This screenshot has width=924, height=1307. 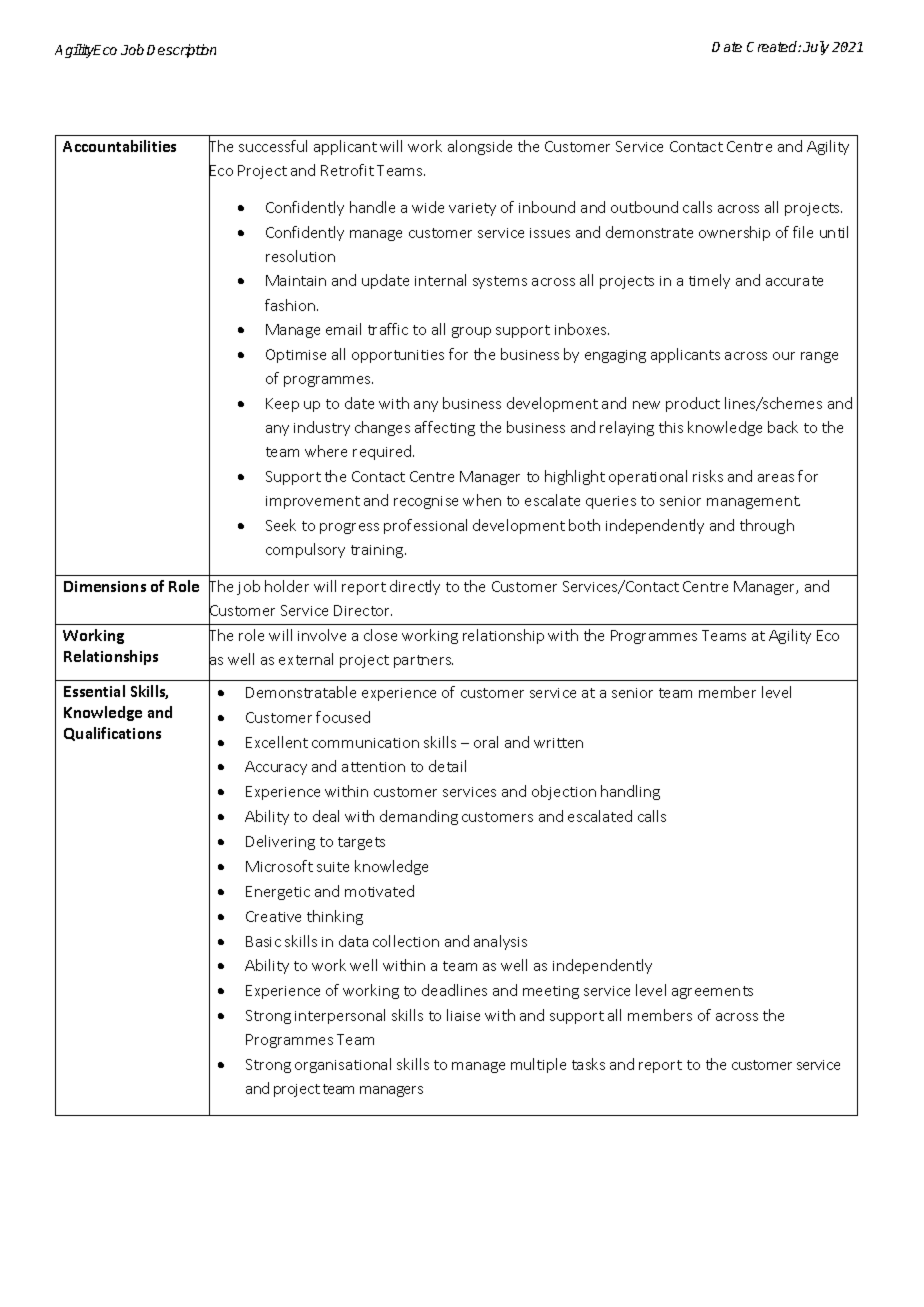 I want to click on alongside, so click(x=480, y=147).
